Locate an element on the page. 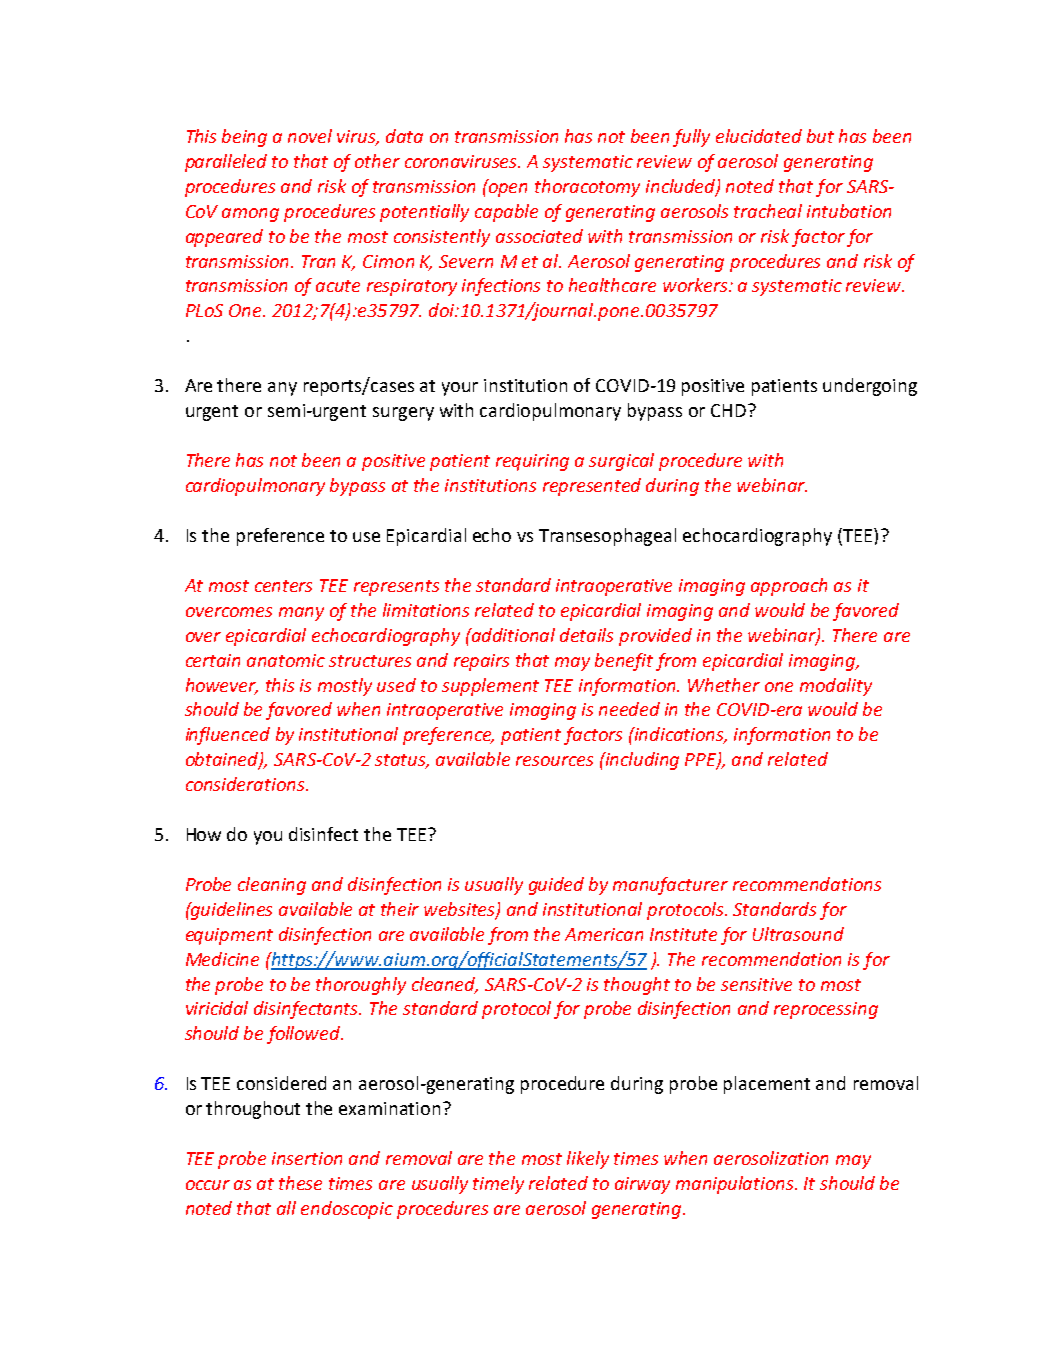 This document has height=1348, width=1042. these is located at coordinates (300, 1183).
